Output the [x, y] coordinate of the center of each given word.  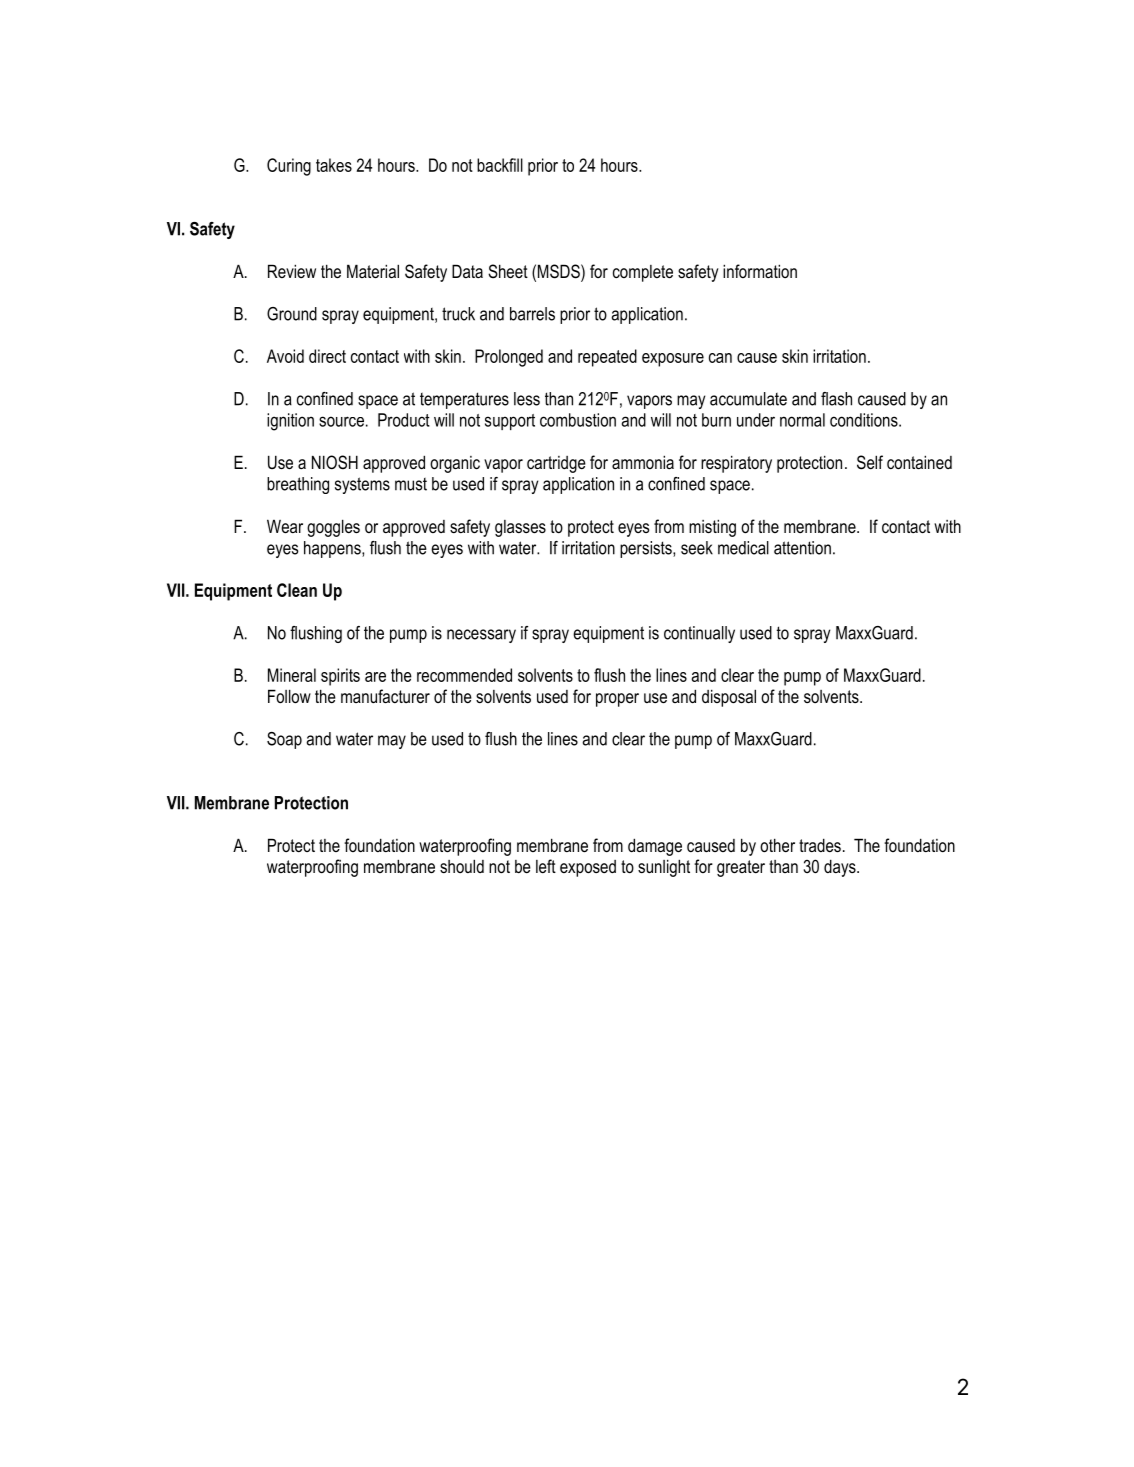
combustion [578, 420]
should [462, 866]
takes [334, 165]
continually [699, 634]
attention [802, 548]
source [341, 421]
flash [836, 399]
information [760, 271]
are [375, 677]
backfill [500, 165]
